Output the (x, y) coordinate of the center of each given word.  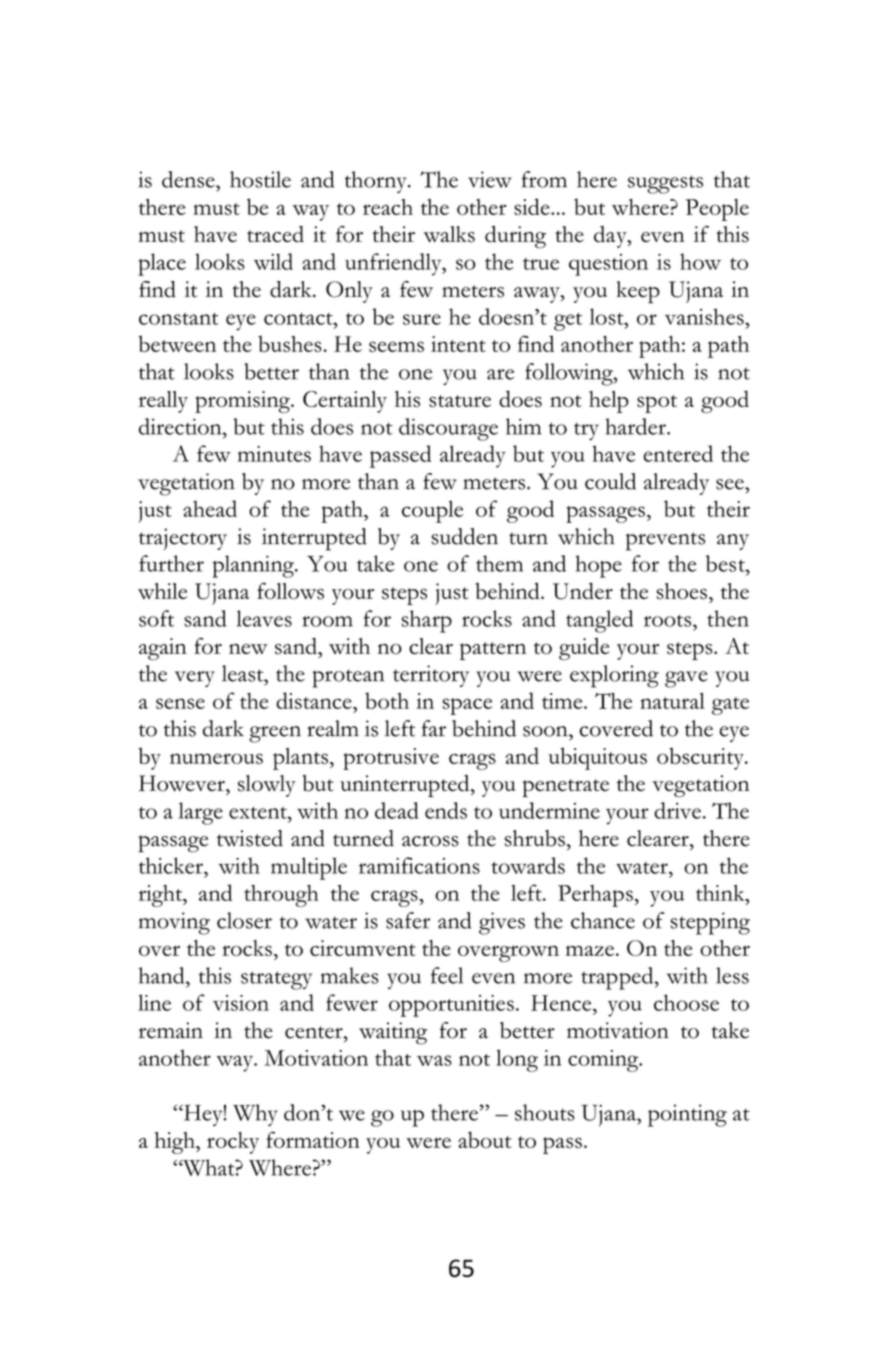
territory (431, 676)
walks (449, 234)
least (244, 673)
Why (255, 1115)
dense (189, 179)
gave (686, 679)
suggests (665, 184)
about (484, 1139)
